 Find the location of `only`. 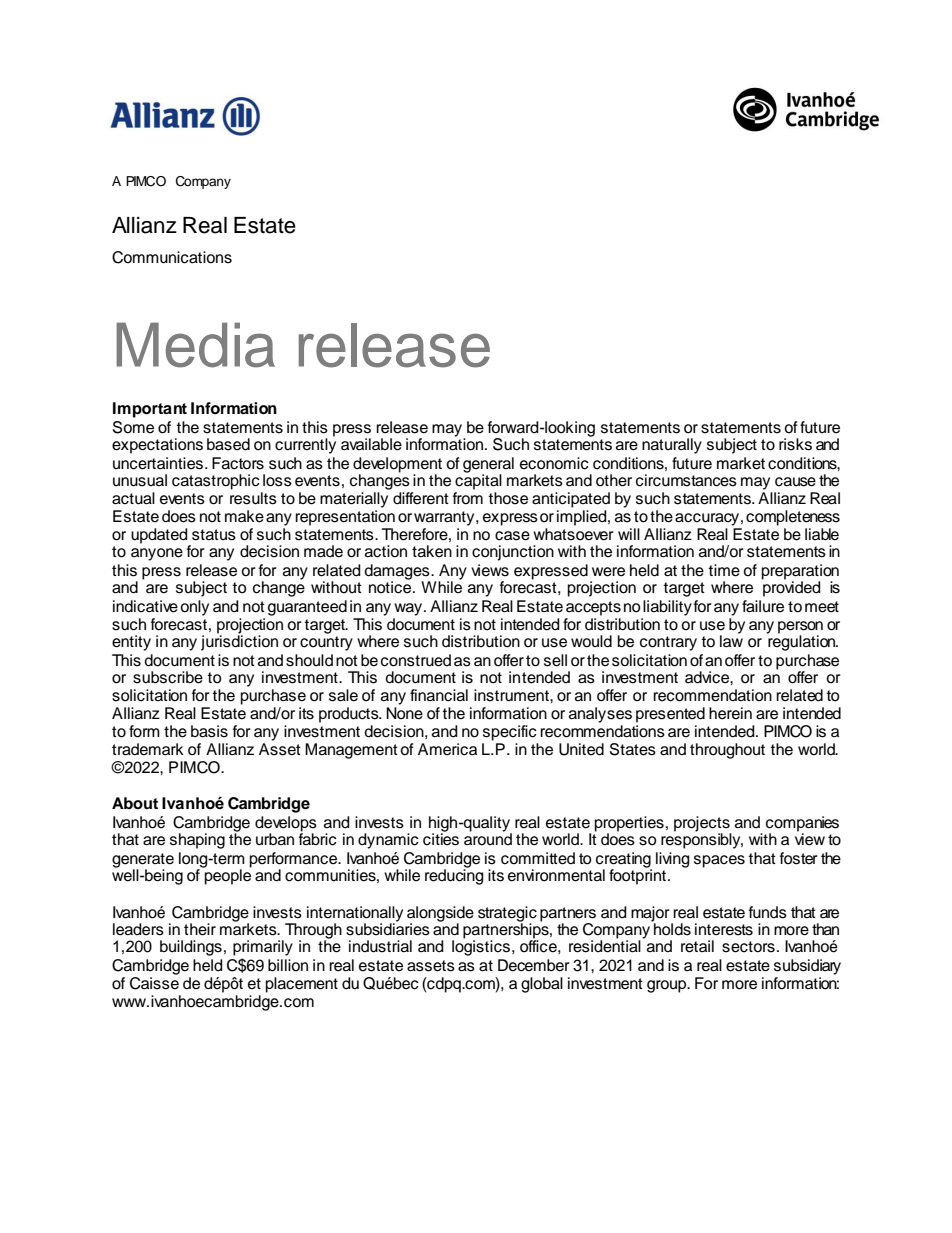

only is located at coordinates (194, 608).
